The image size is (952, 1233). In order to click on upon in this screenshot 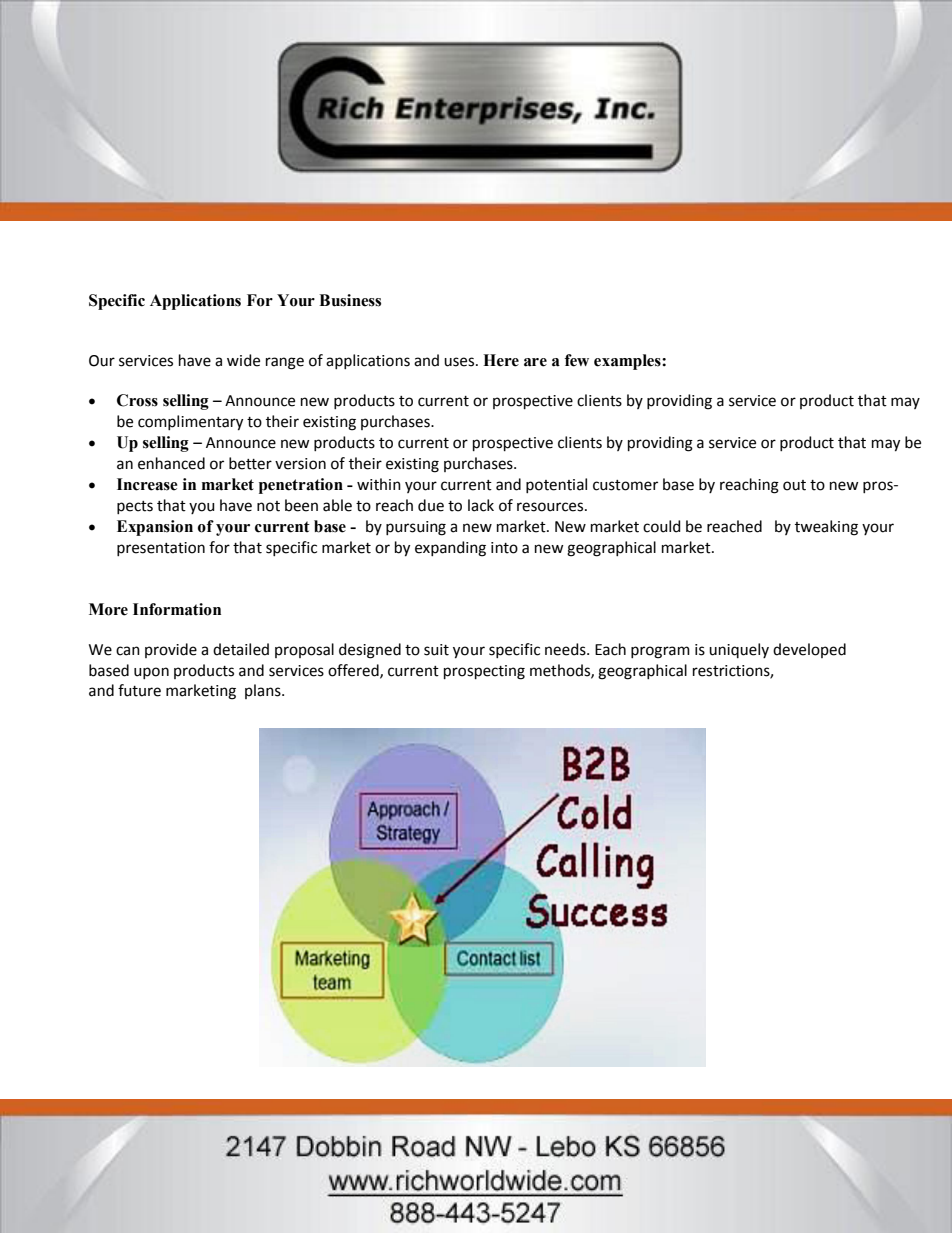, I will do `click(151, 673)`.
